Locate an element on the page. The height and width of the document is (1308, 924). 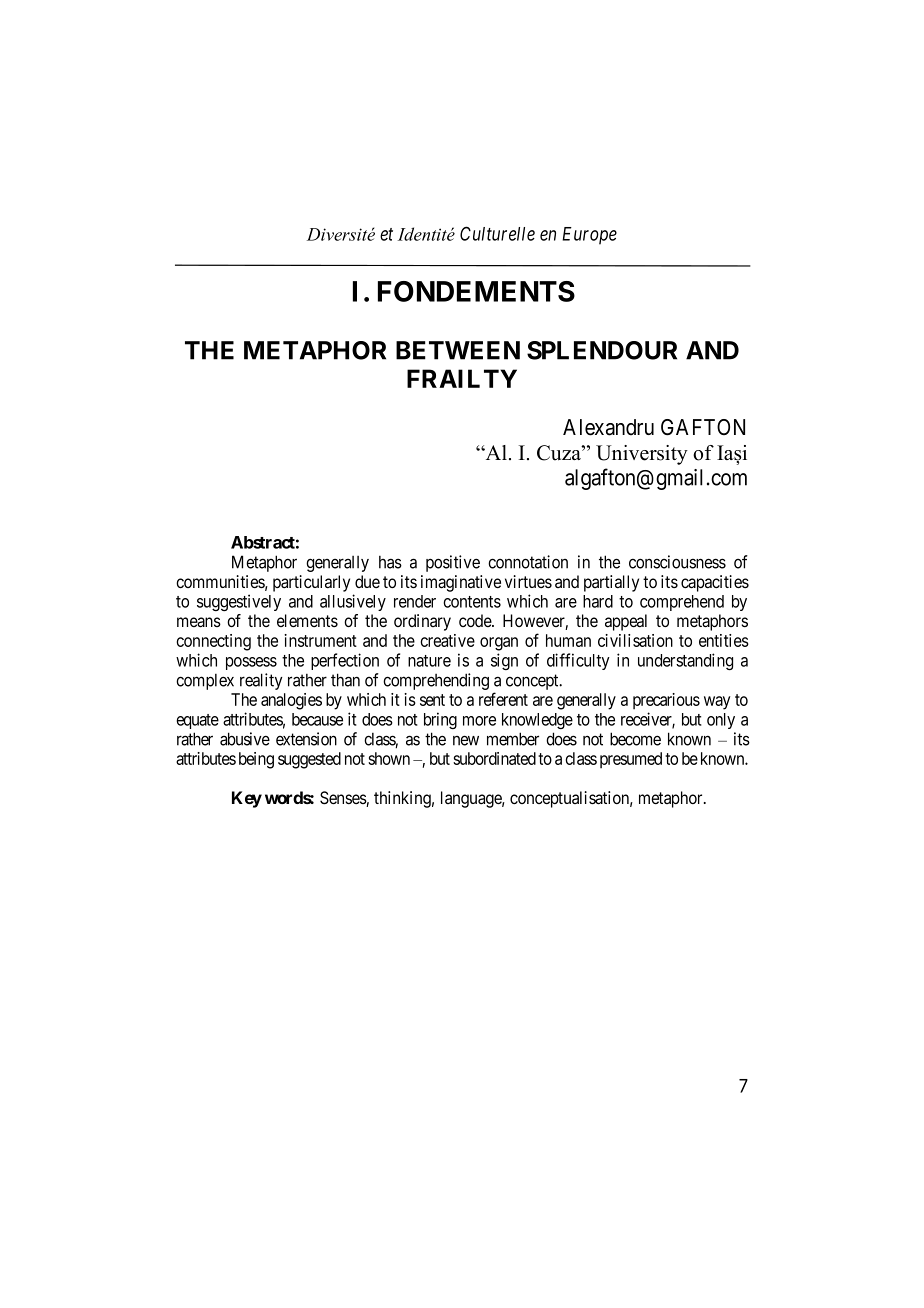
civilisation is located at coordinates (635, 640).
